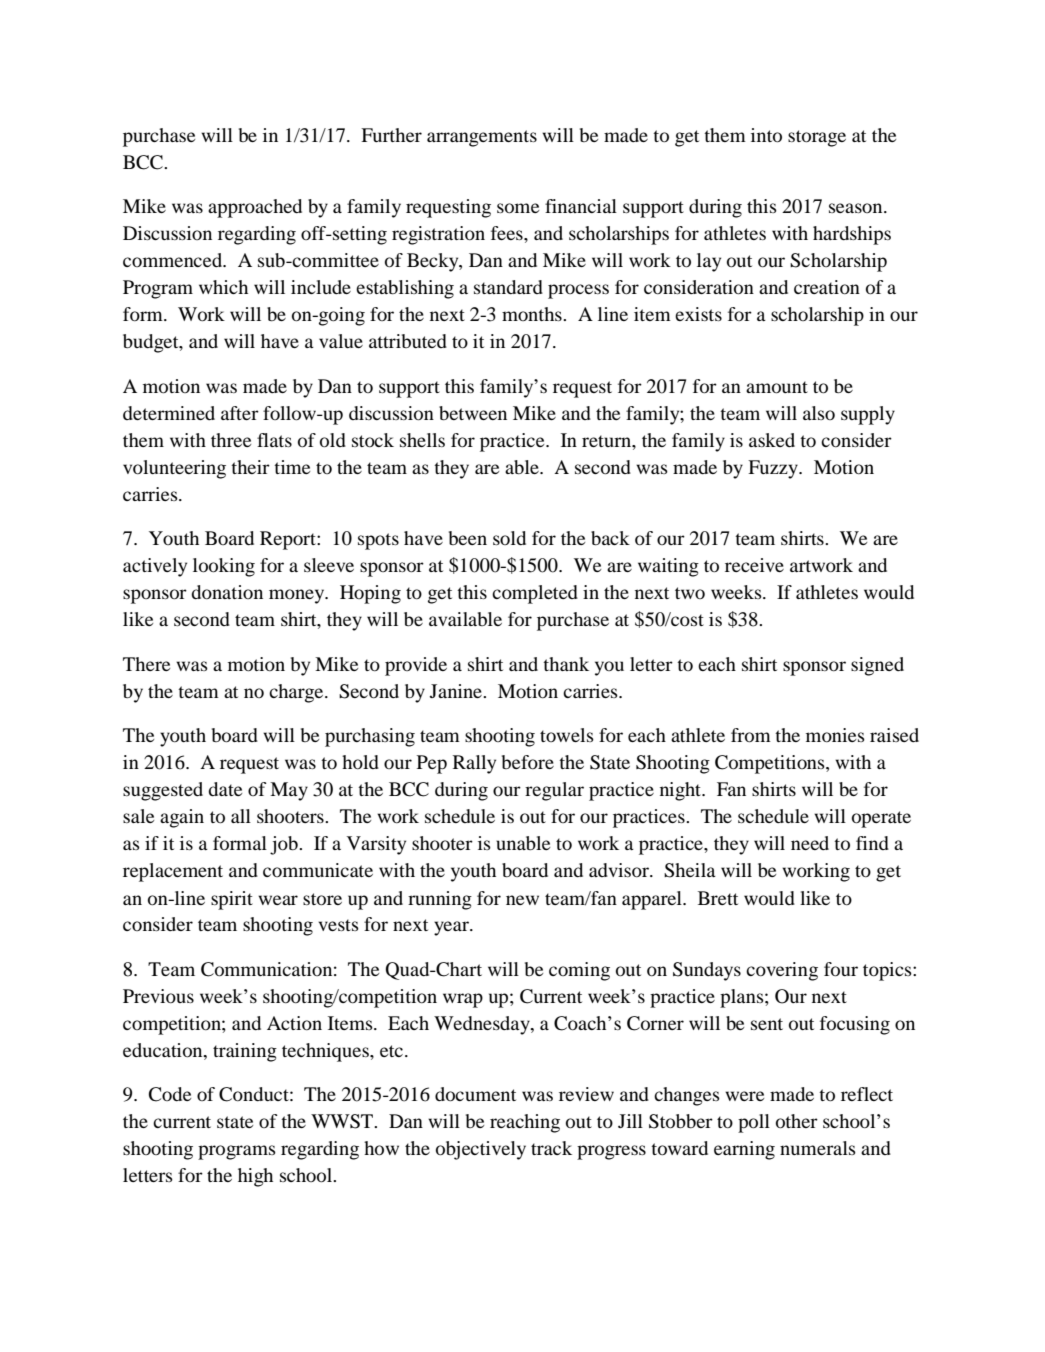 This image has height=1352, width=1045. I want to click on high, so click(255, 1177).
